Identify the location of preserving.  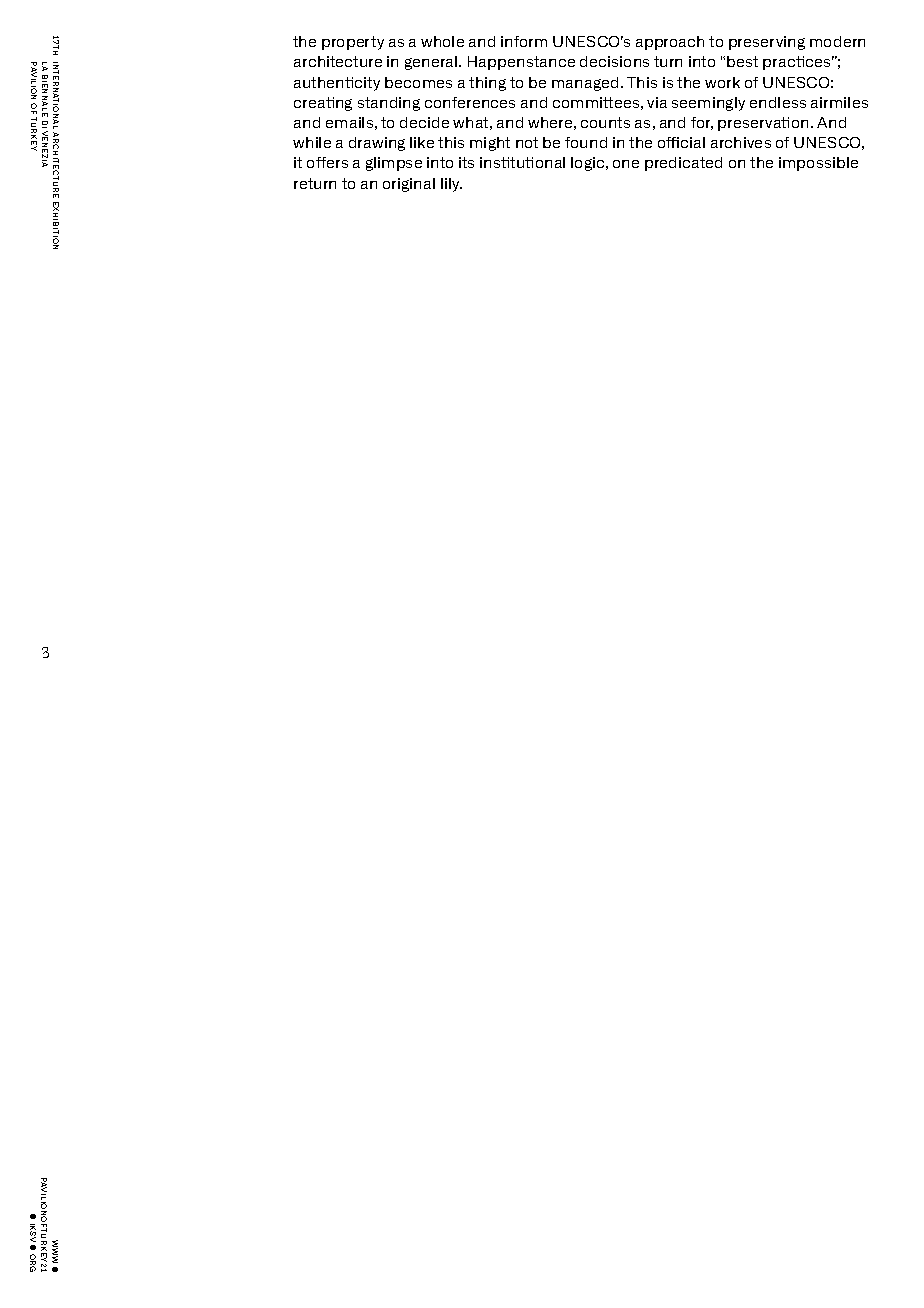
(767, 43).
